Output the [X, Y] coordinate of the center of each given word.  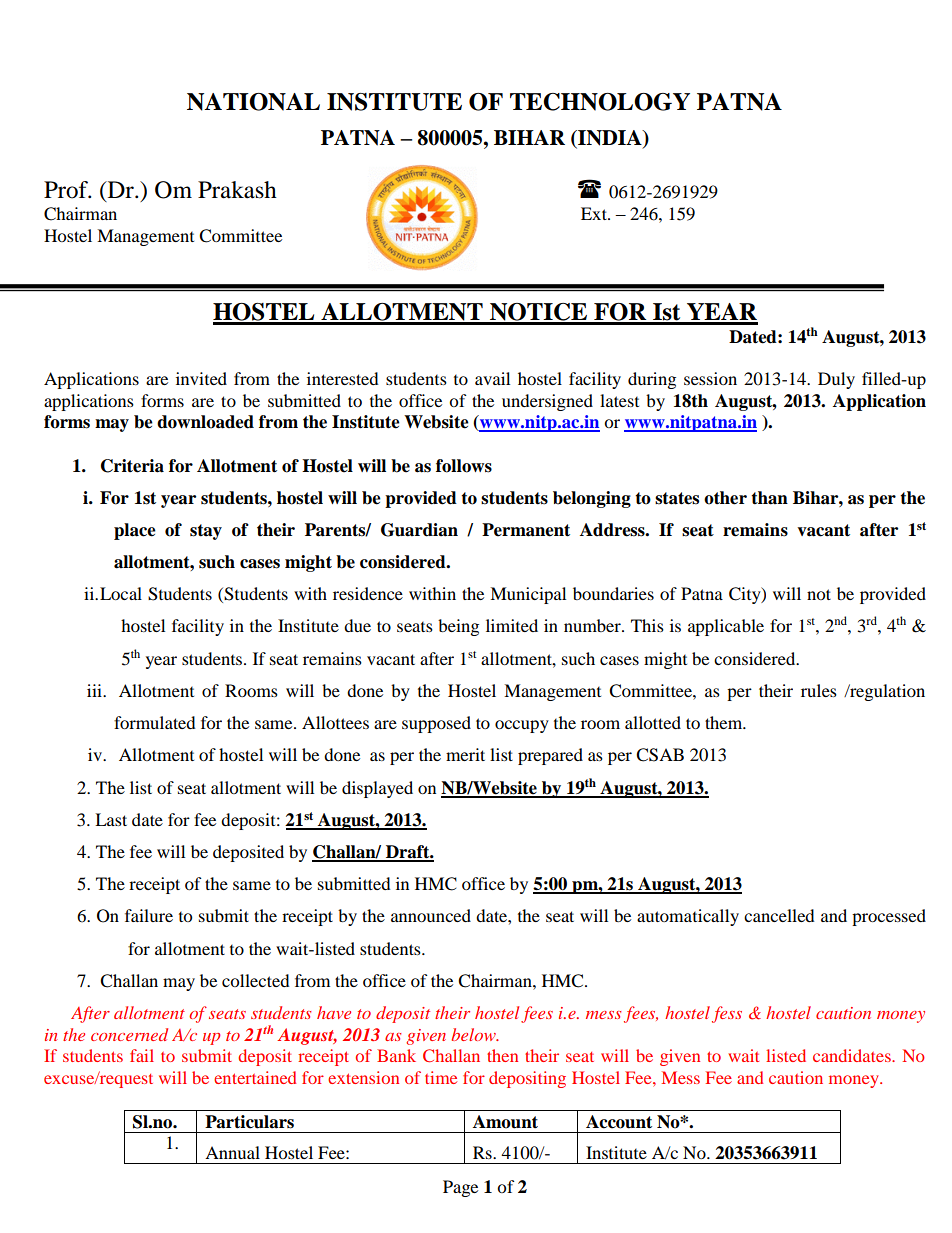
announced [431, 915]
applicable [726, 627]
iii [95, 690]
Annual [232, 1152]
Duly [836, 380]
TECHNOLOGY [600, 102]
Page [460, 1188]
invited [201, 378]
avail [492, 378]
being [458, 627]
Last [111, 819]
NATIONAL [253, 102]
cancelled [779, 915]
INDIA [610, 139]
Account [619, 1122]
